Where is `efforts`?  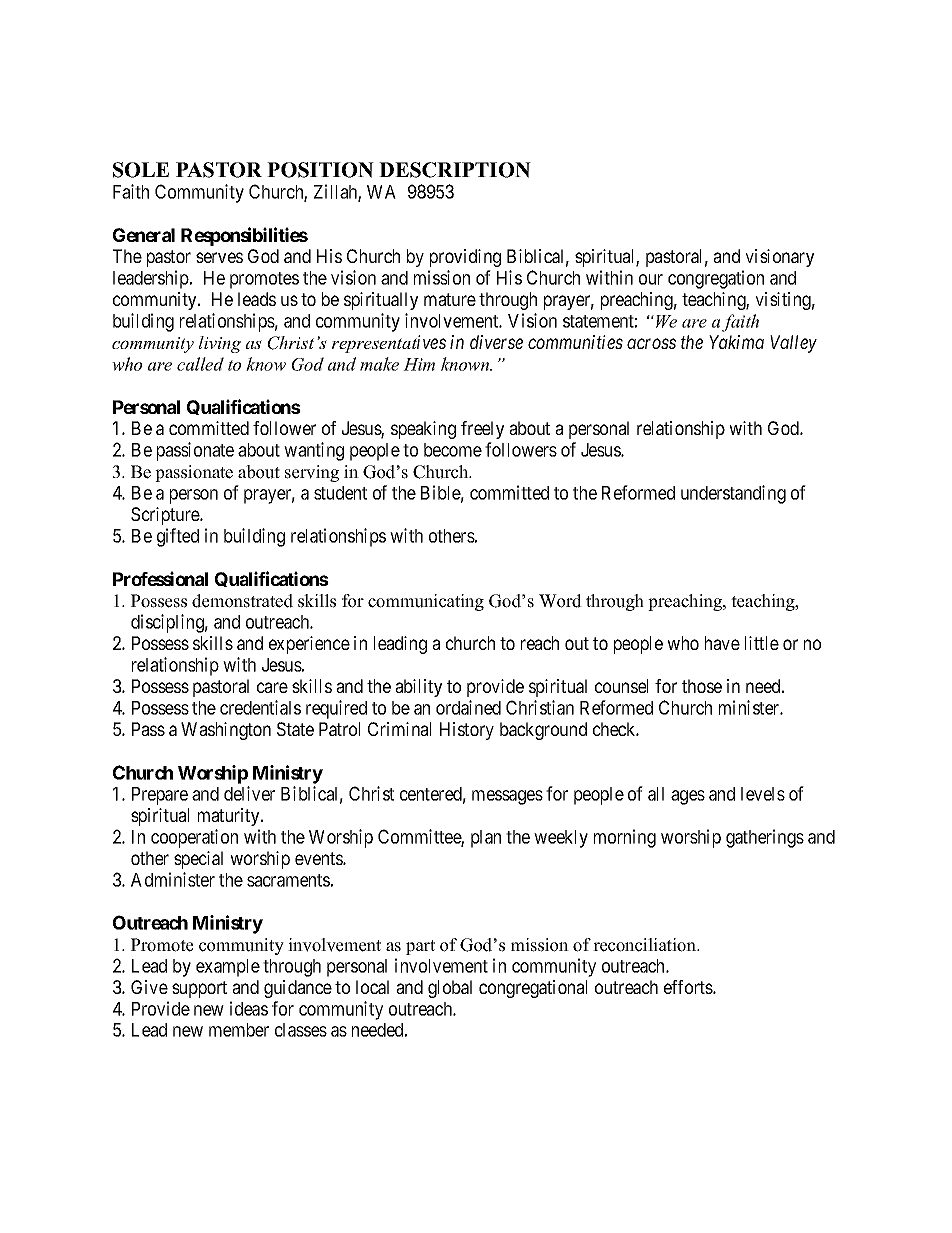
efforts is located at coordinates (689, 987).
